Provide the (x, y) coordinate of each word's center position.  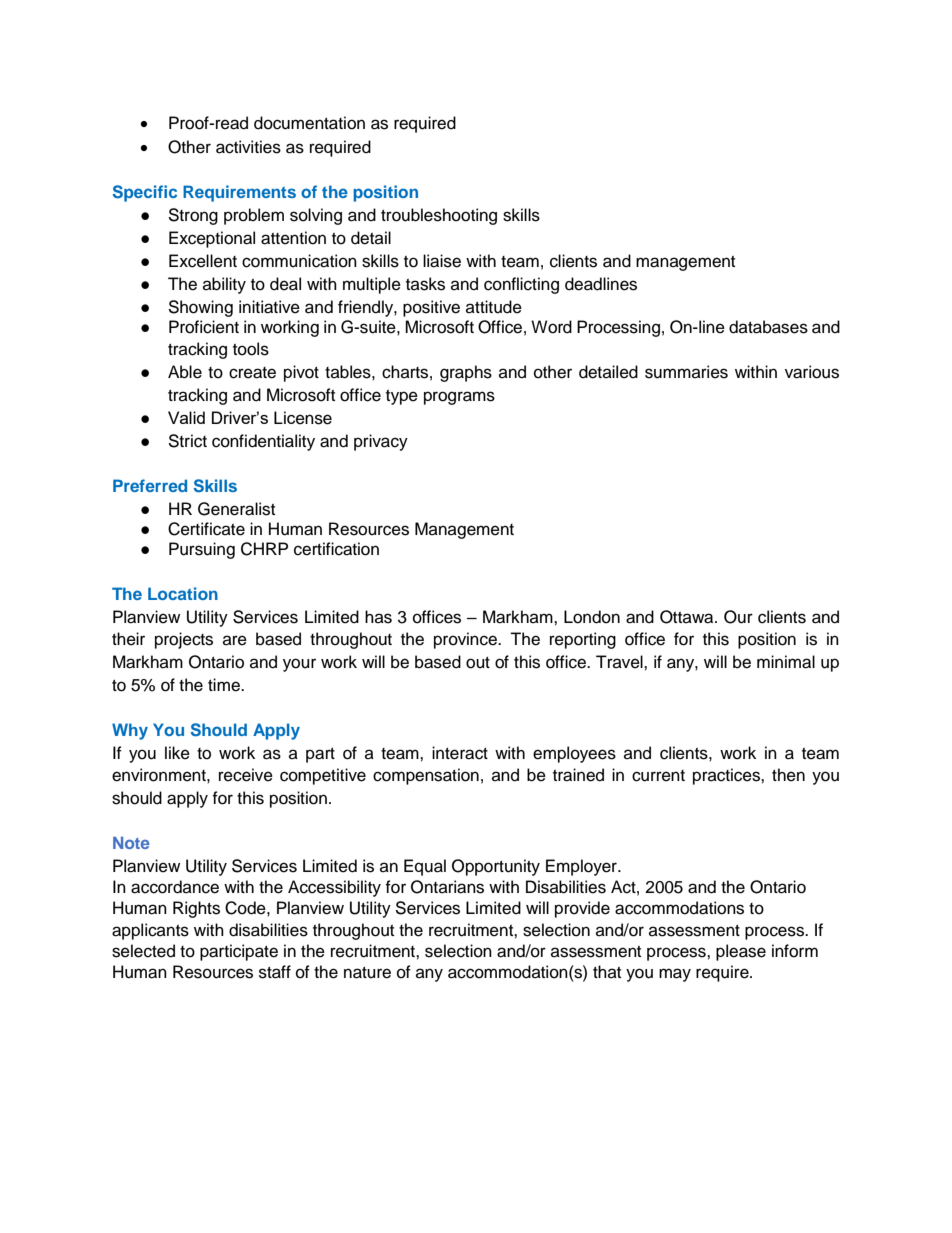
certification (336, 549)
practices (727, 776)
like (177, 753)
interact (460, 753)
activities (248, 147)
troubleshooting (439, 216)
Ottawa (688, 617)
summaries (686, 372)
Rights (196, 909)
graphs (466, 373)
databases (768, 327)
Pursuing (202, 550)
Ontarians (447, 887)
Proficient (204, 327)
